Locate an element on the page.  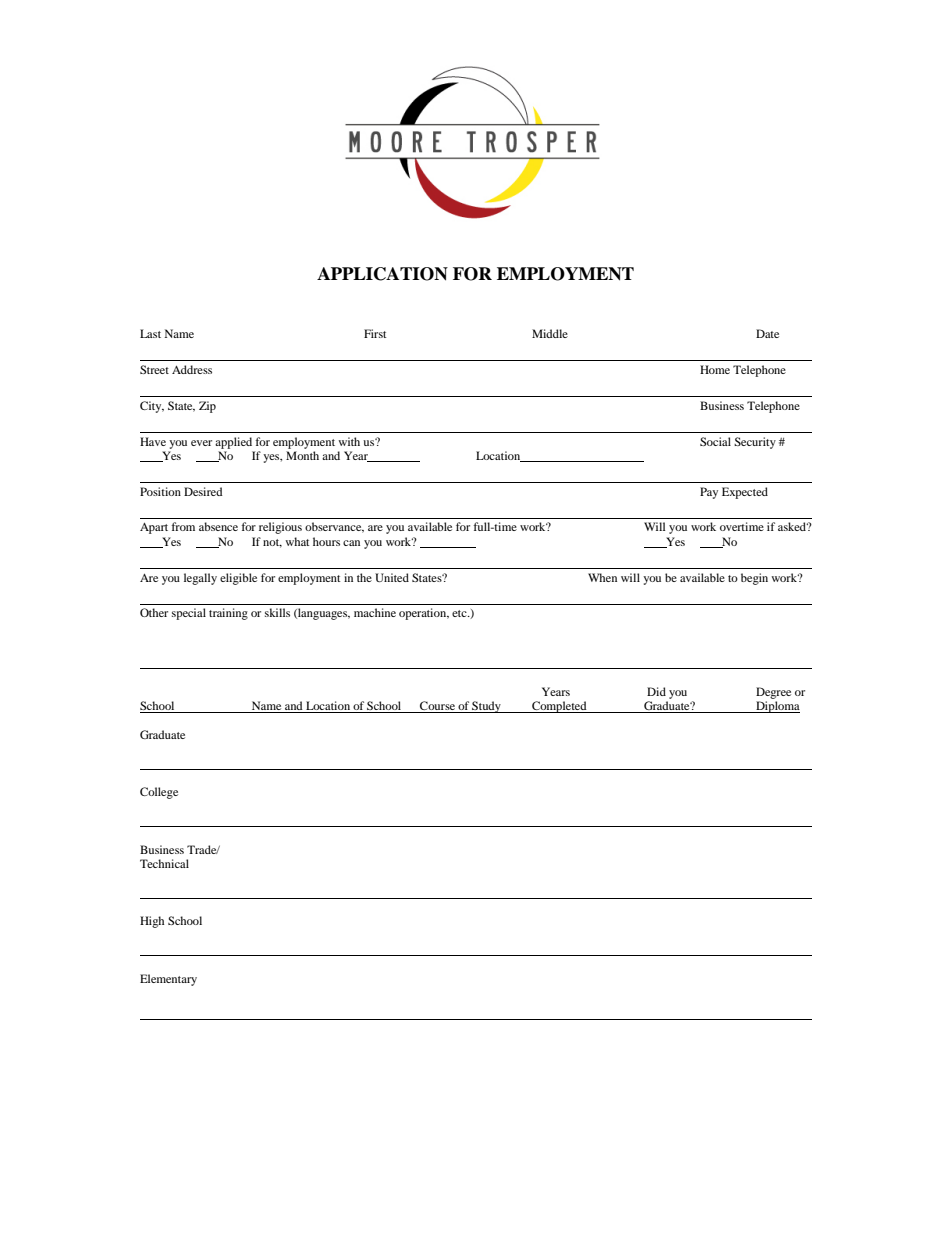
etc is located at coordinates (460, 613).
